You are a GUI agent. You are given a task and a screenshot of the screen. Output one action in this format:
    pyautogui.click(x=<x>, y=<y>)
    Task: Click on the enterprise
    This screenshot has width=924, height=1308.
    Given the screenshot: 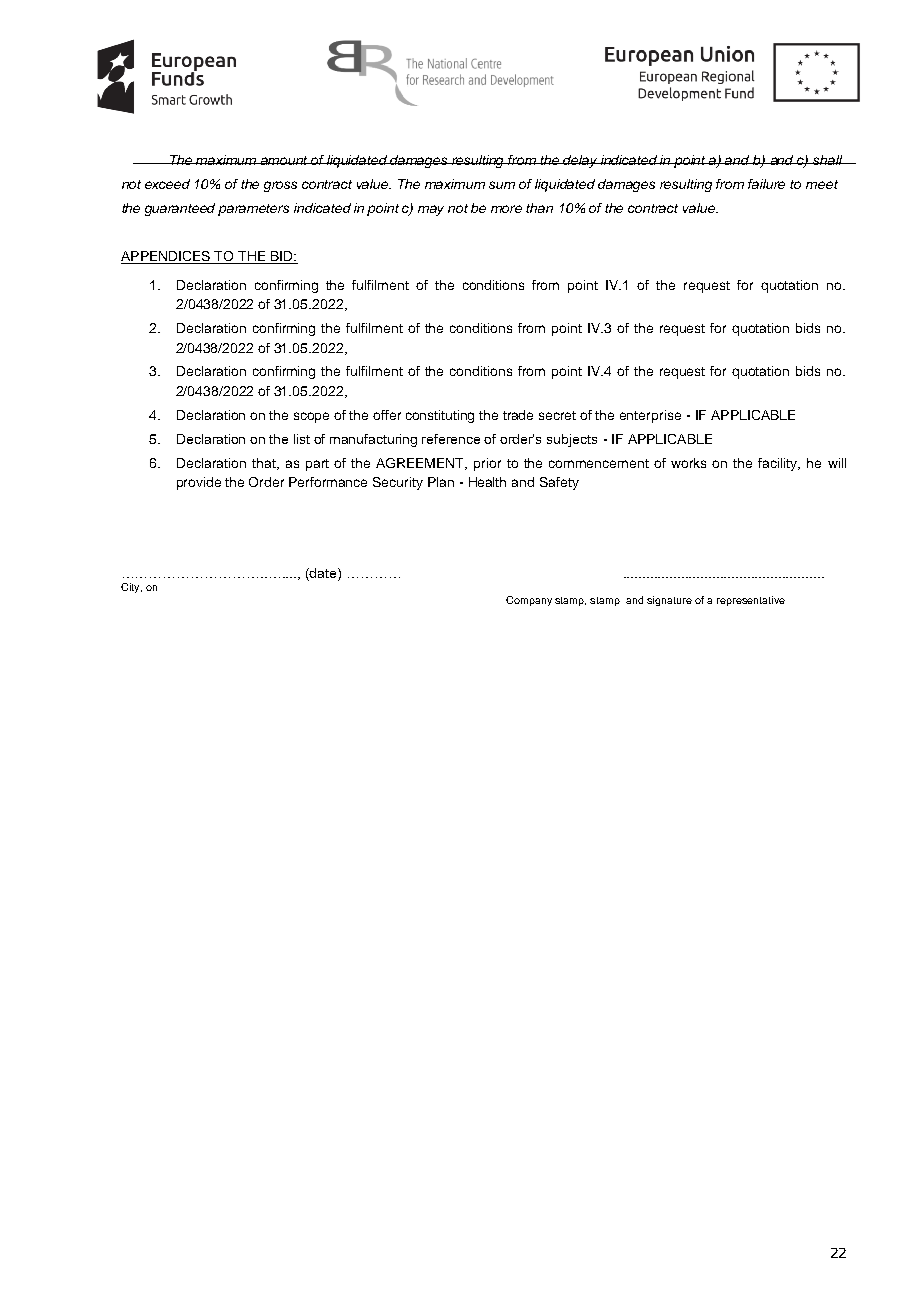 What is the action you would take?
    pyautogui.click(x=650, y=416)
